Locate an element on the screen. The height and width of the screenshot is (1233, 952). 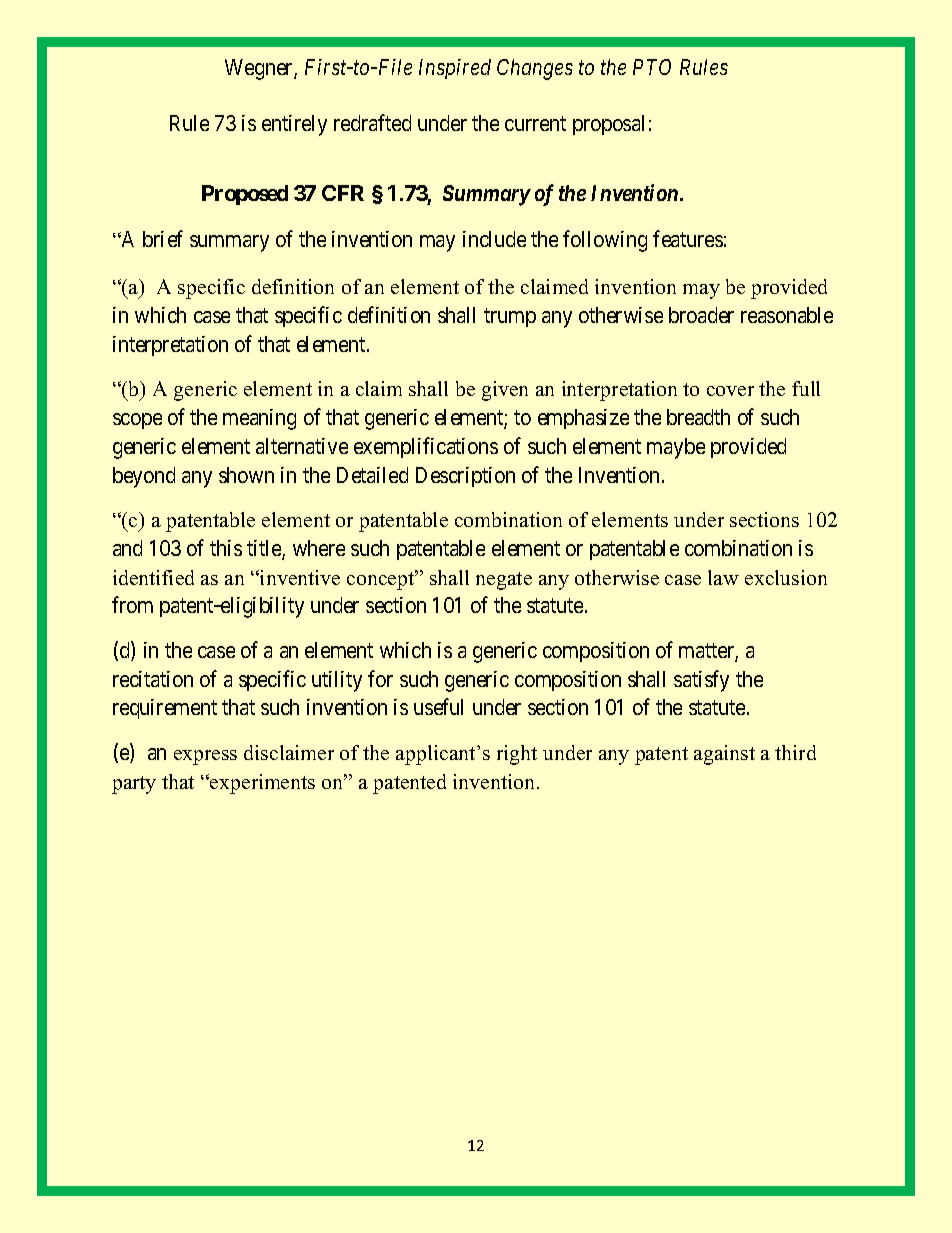
entirely is located at coordinates (294, 125).
